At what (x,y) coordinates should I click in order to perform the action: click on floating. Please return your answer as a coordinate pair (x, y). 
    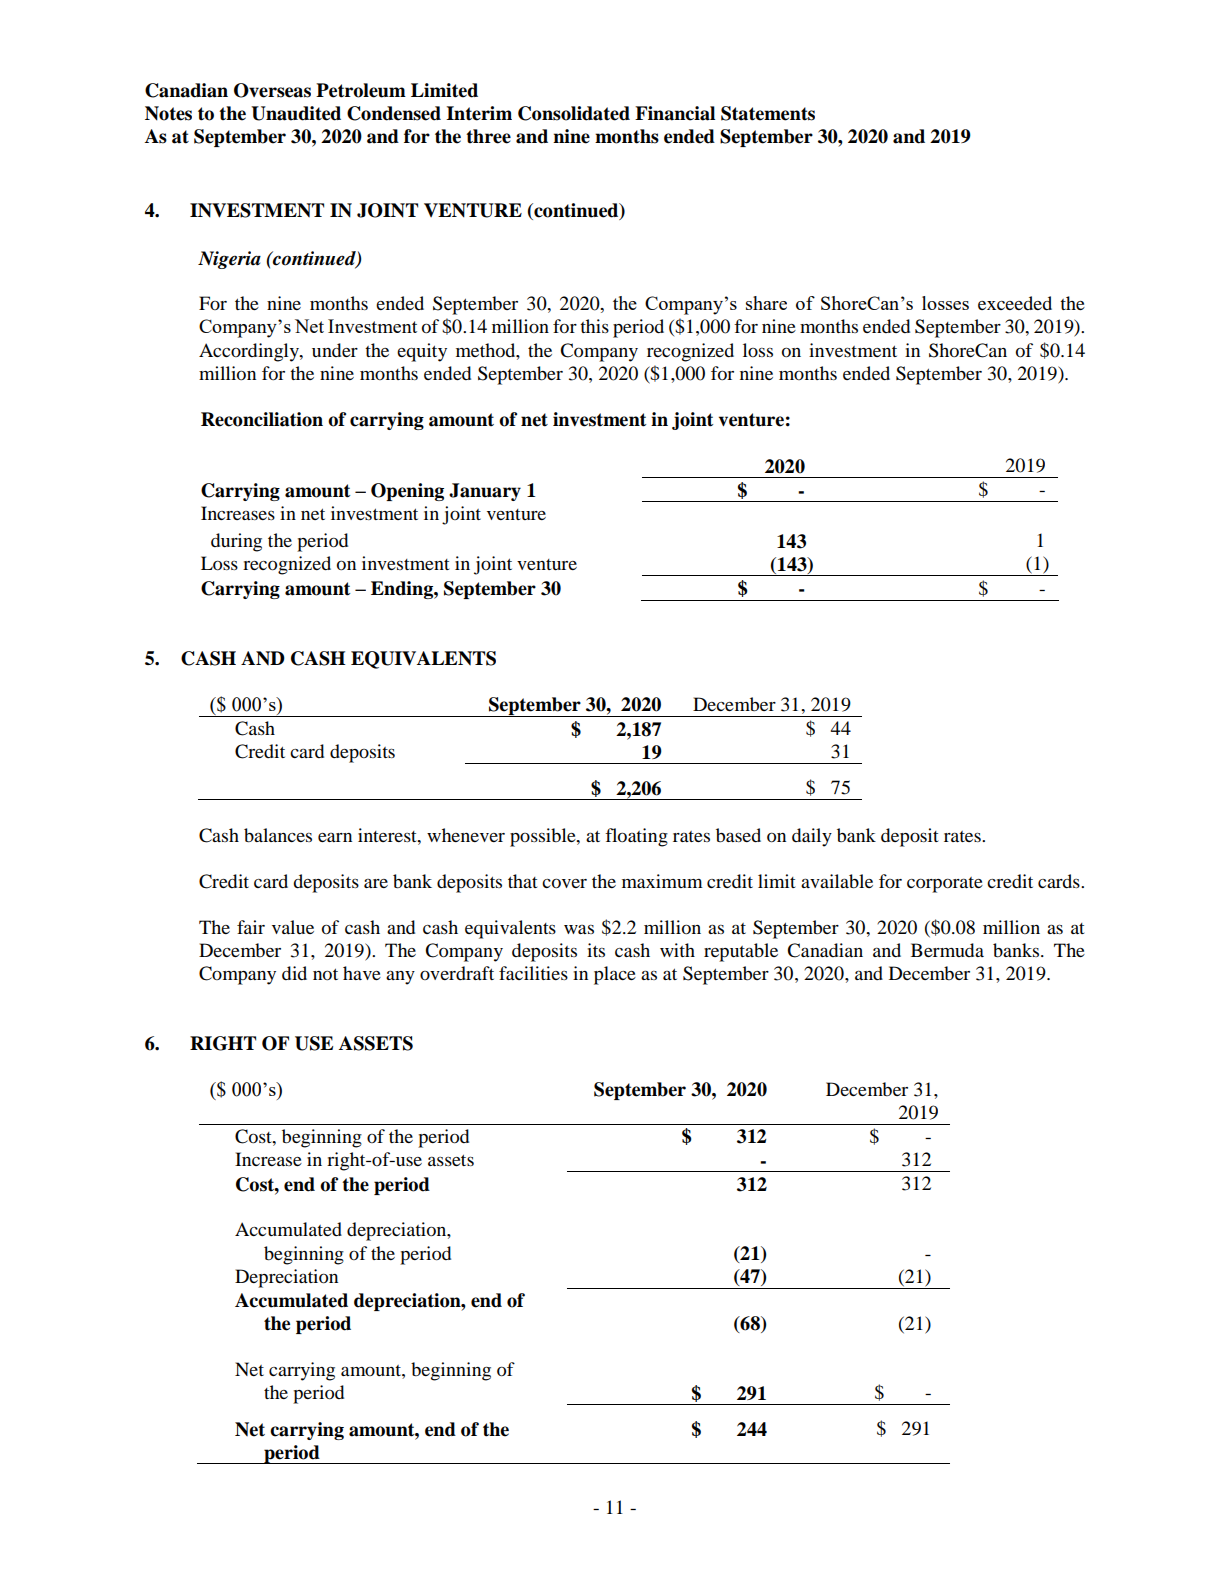
    Looking at the image, I should click on (636, 837).
